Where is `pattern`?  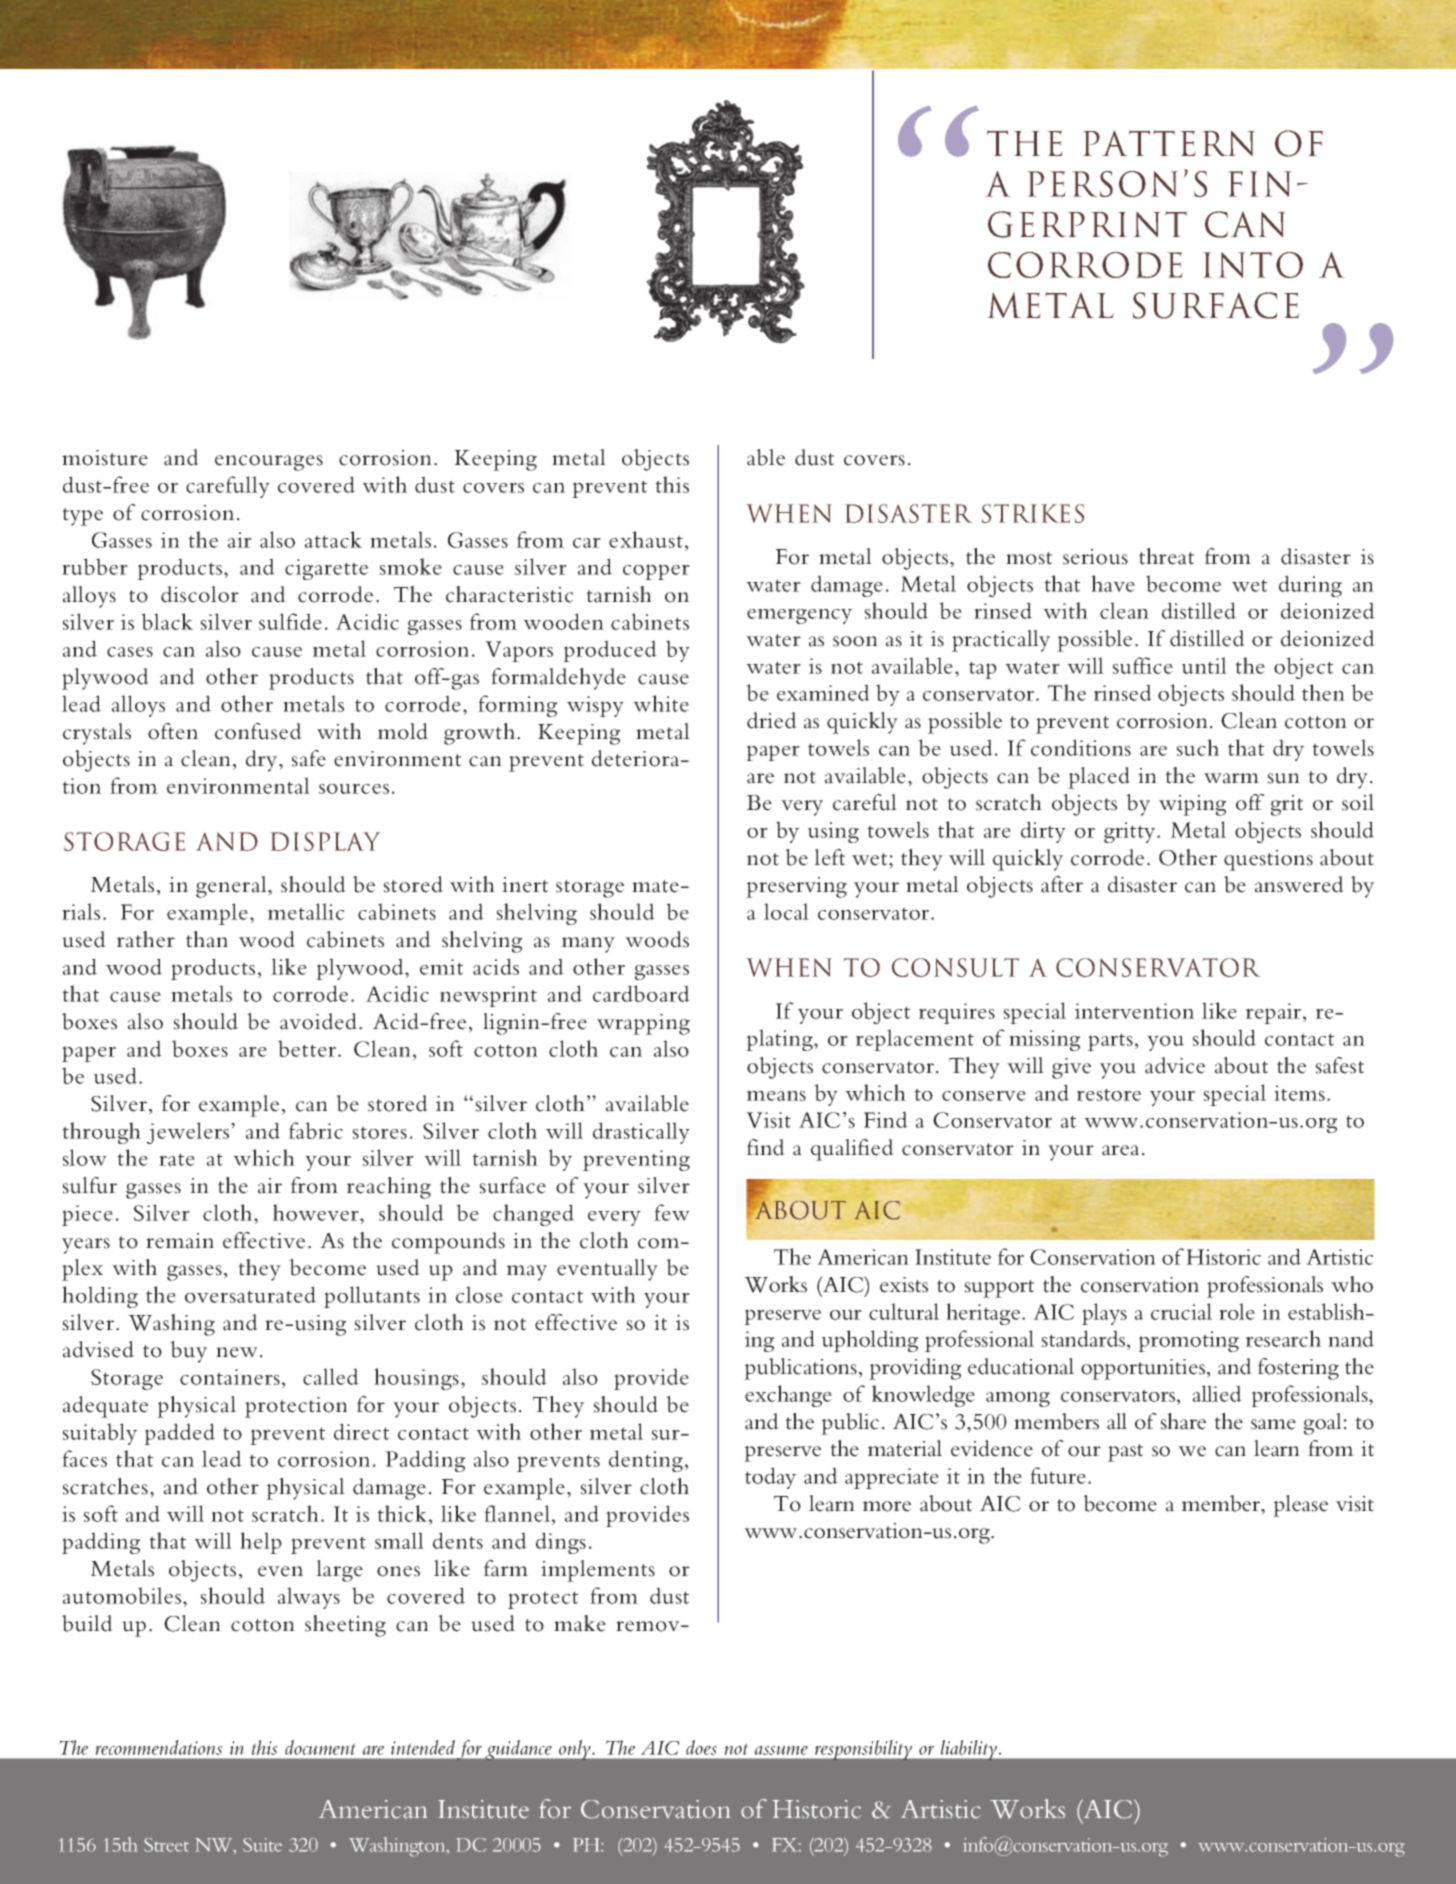
pattern is located at coordinates (1169, 143).
